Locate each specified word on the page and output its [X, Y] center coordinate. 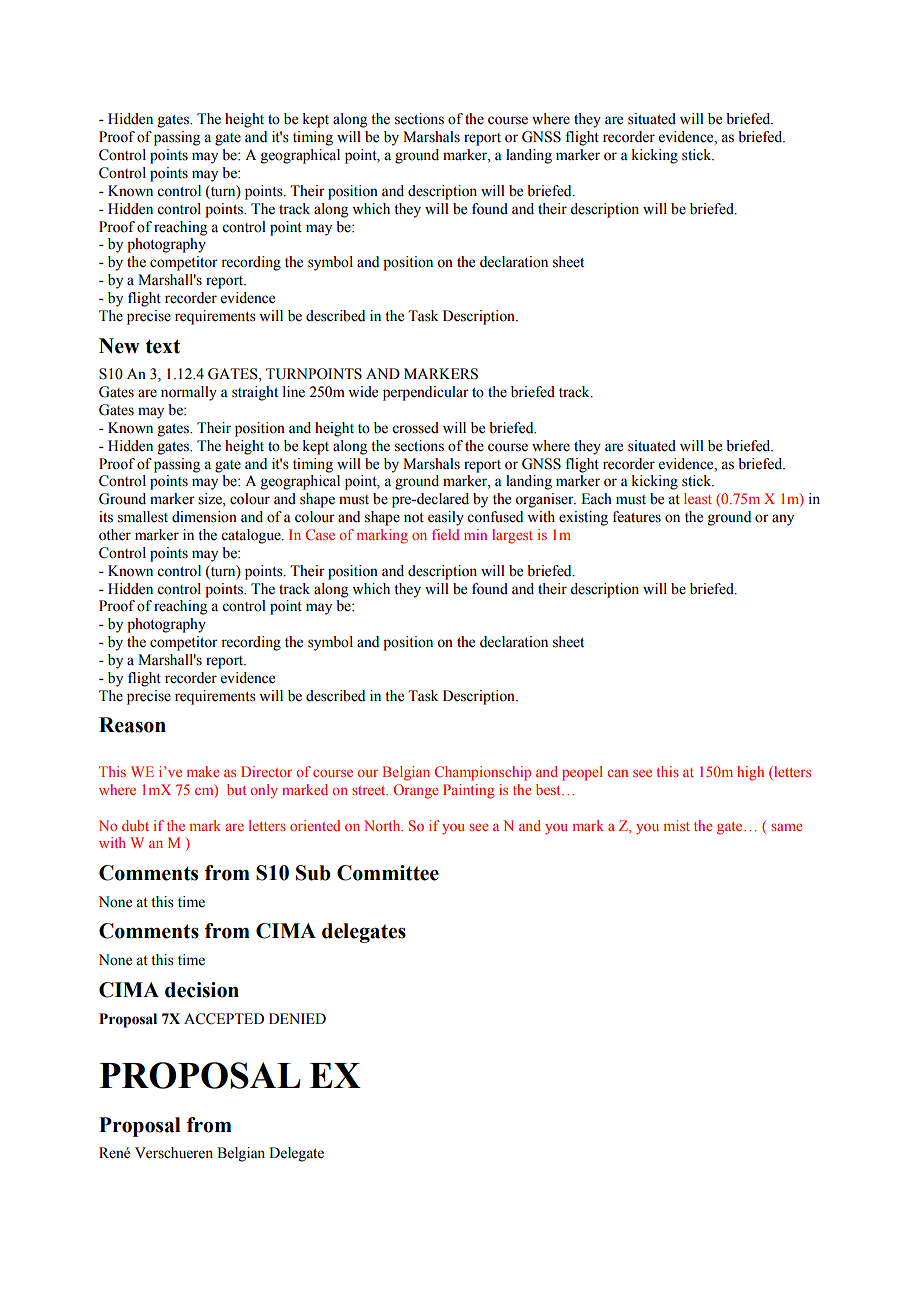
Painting [468, 791]
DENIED [297, 1018]
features [636, 517]
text [163, 346]
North [383, 825]
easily [446, 518]
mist [677, 825]
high [750, 773]
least [698, 498]
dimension [204, 517]
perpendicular [426, 393]
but [236, 789]
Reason [132, 725]
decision [202, 990]
